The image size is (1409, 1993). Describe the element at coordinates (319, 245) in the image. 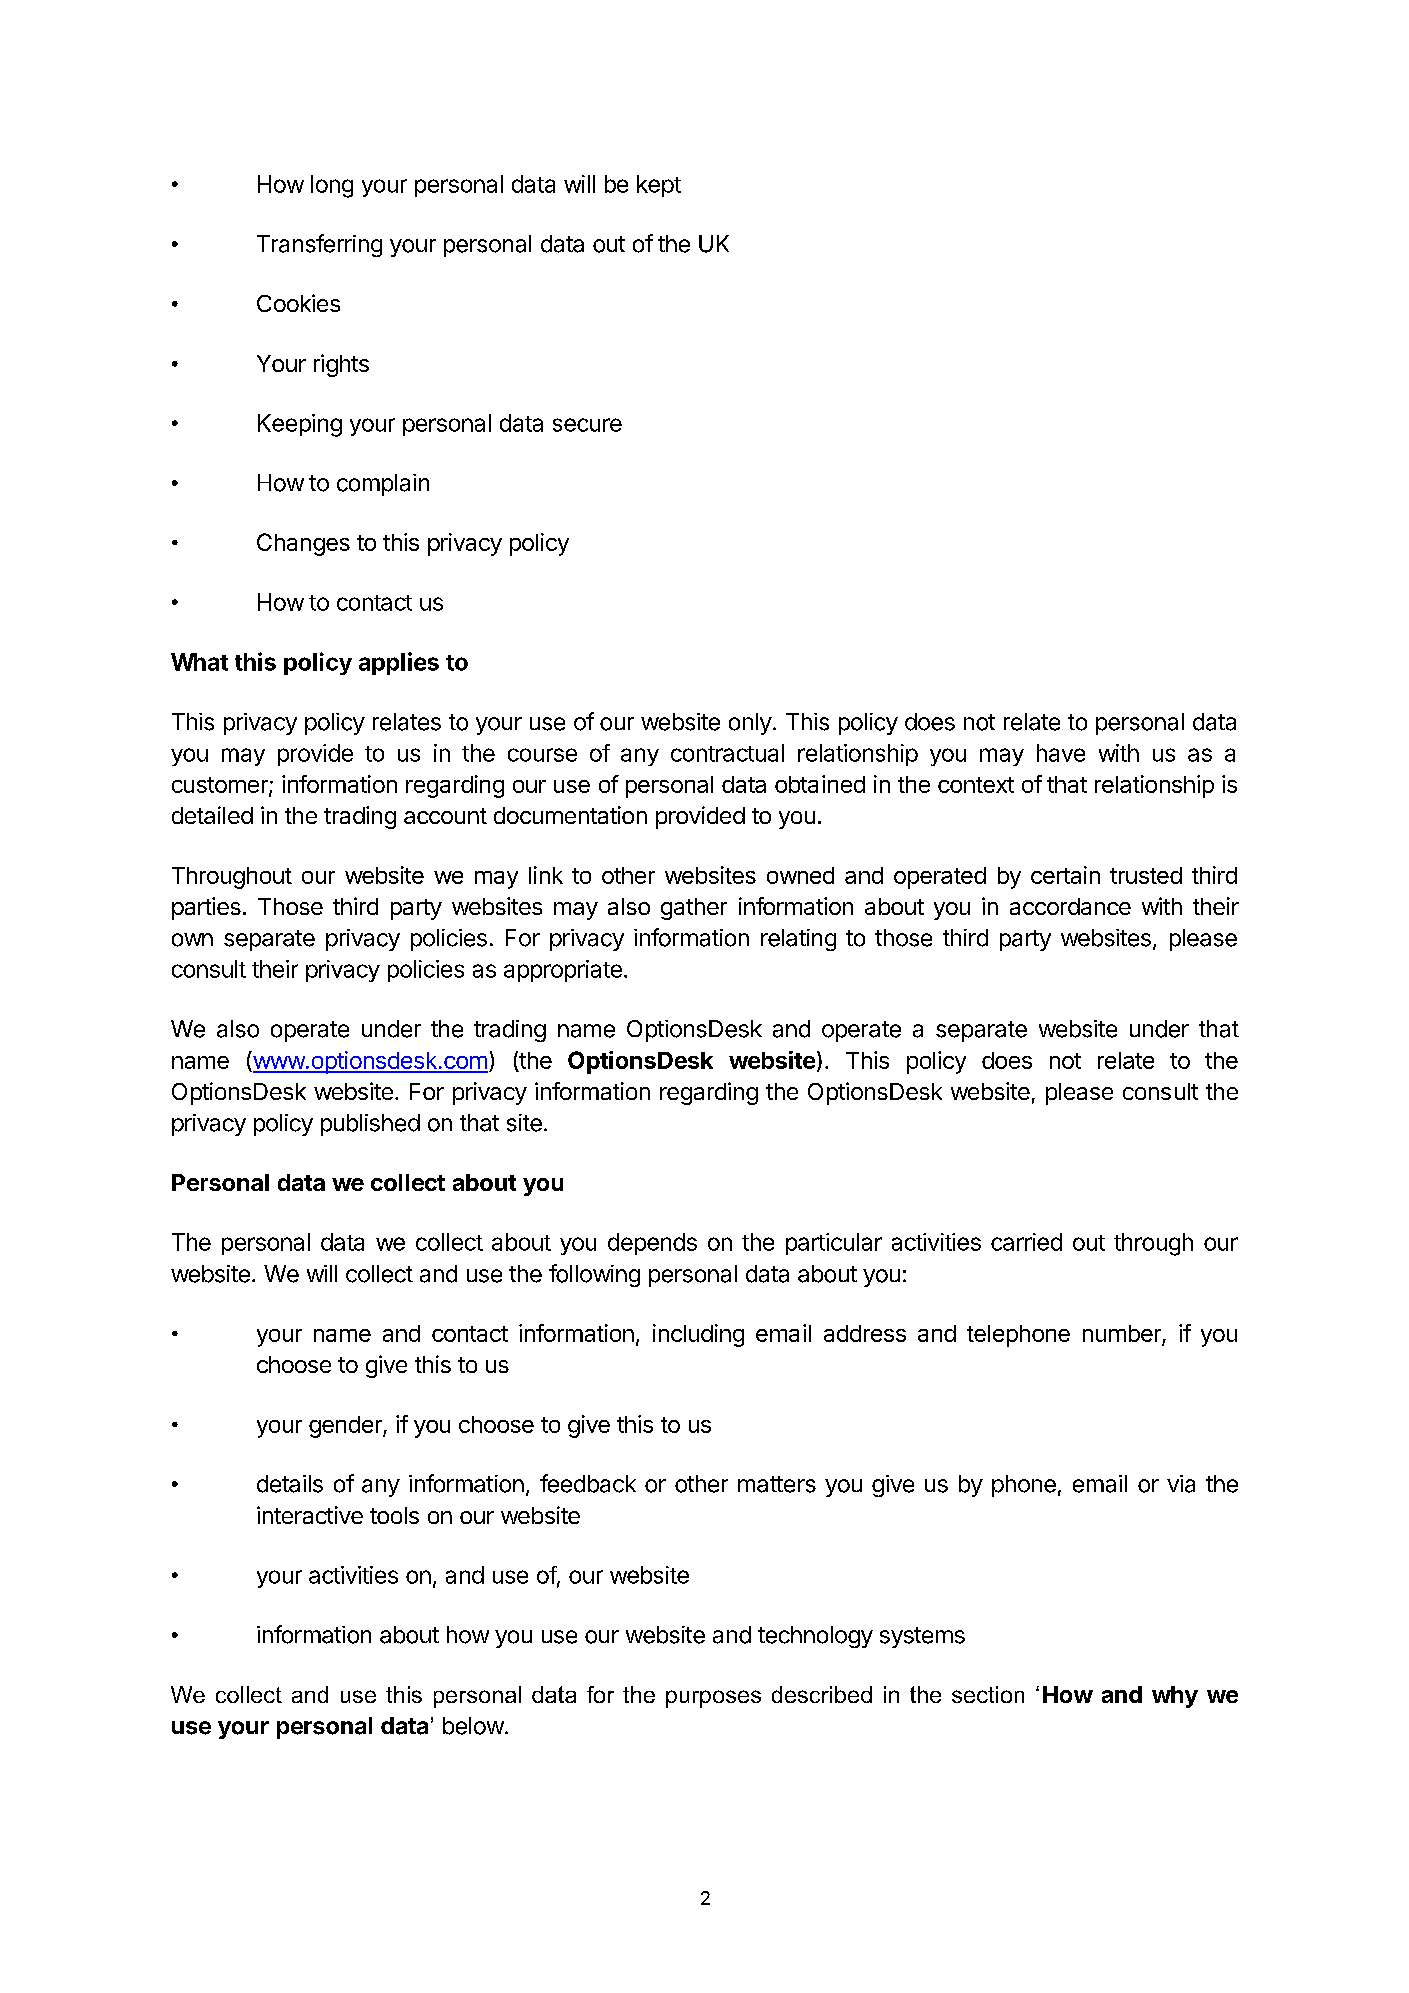

I see `Transferring` at that location.
